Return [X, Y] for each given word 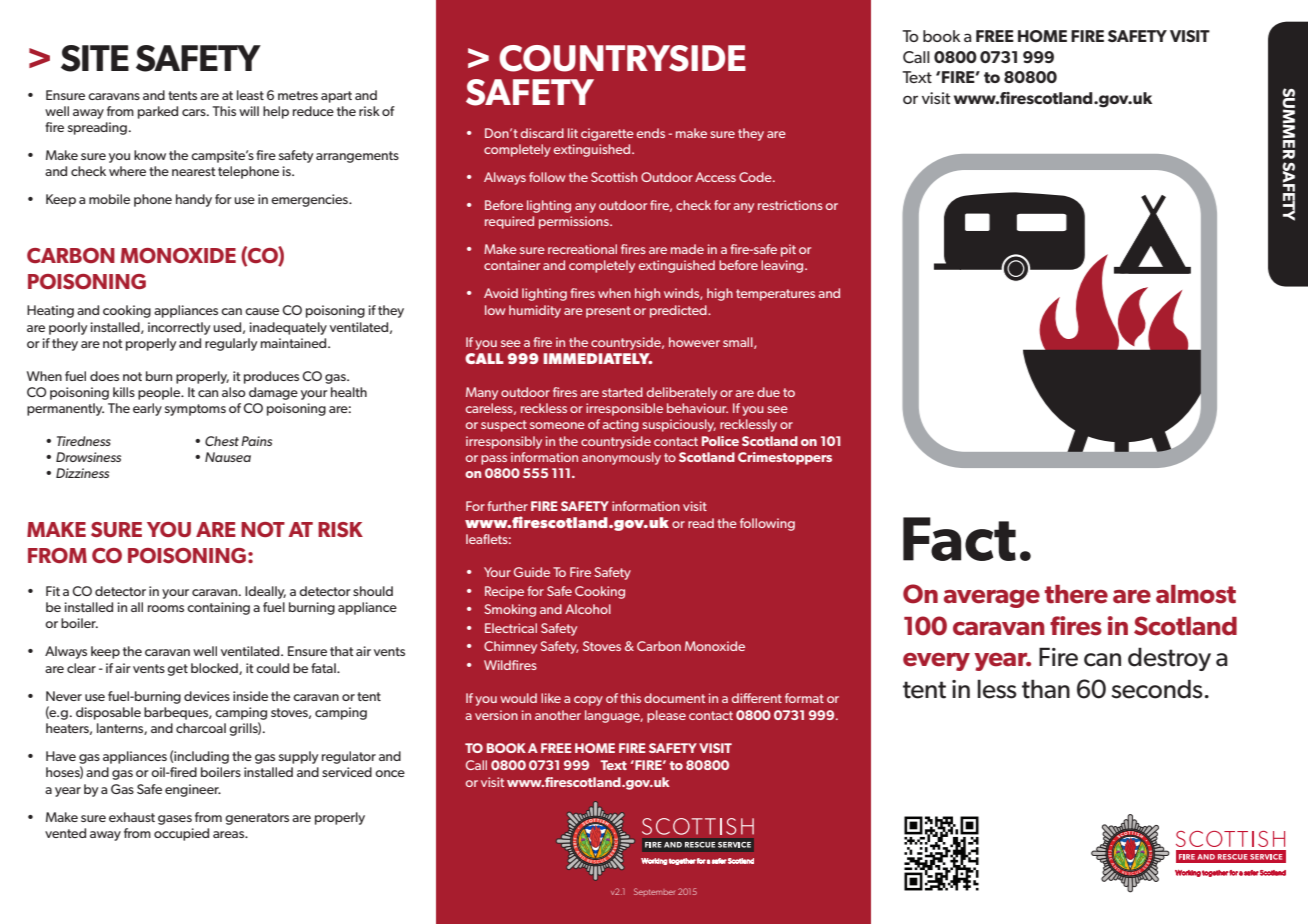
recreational [582, 249]
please [666, 716]
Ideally [265, 592]
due [768, 392]
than [1046, 689]
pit [788, 250]
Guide [532, 572]
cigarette [607, 134]
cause [262, 311]
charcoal [201, 728]
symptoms [195, 410]
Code [756, 177]
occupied [181, 834]
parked [158, 112]
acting [620, 425]
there [1076, 594]
